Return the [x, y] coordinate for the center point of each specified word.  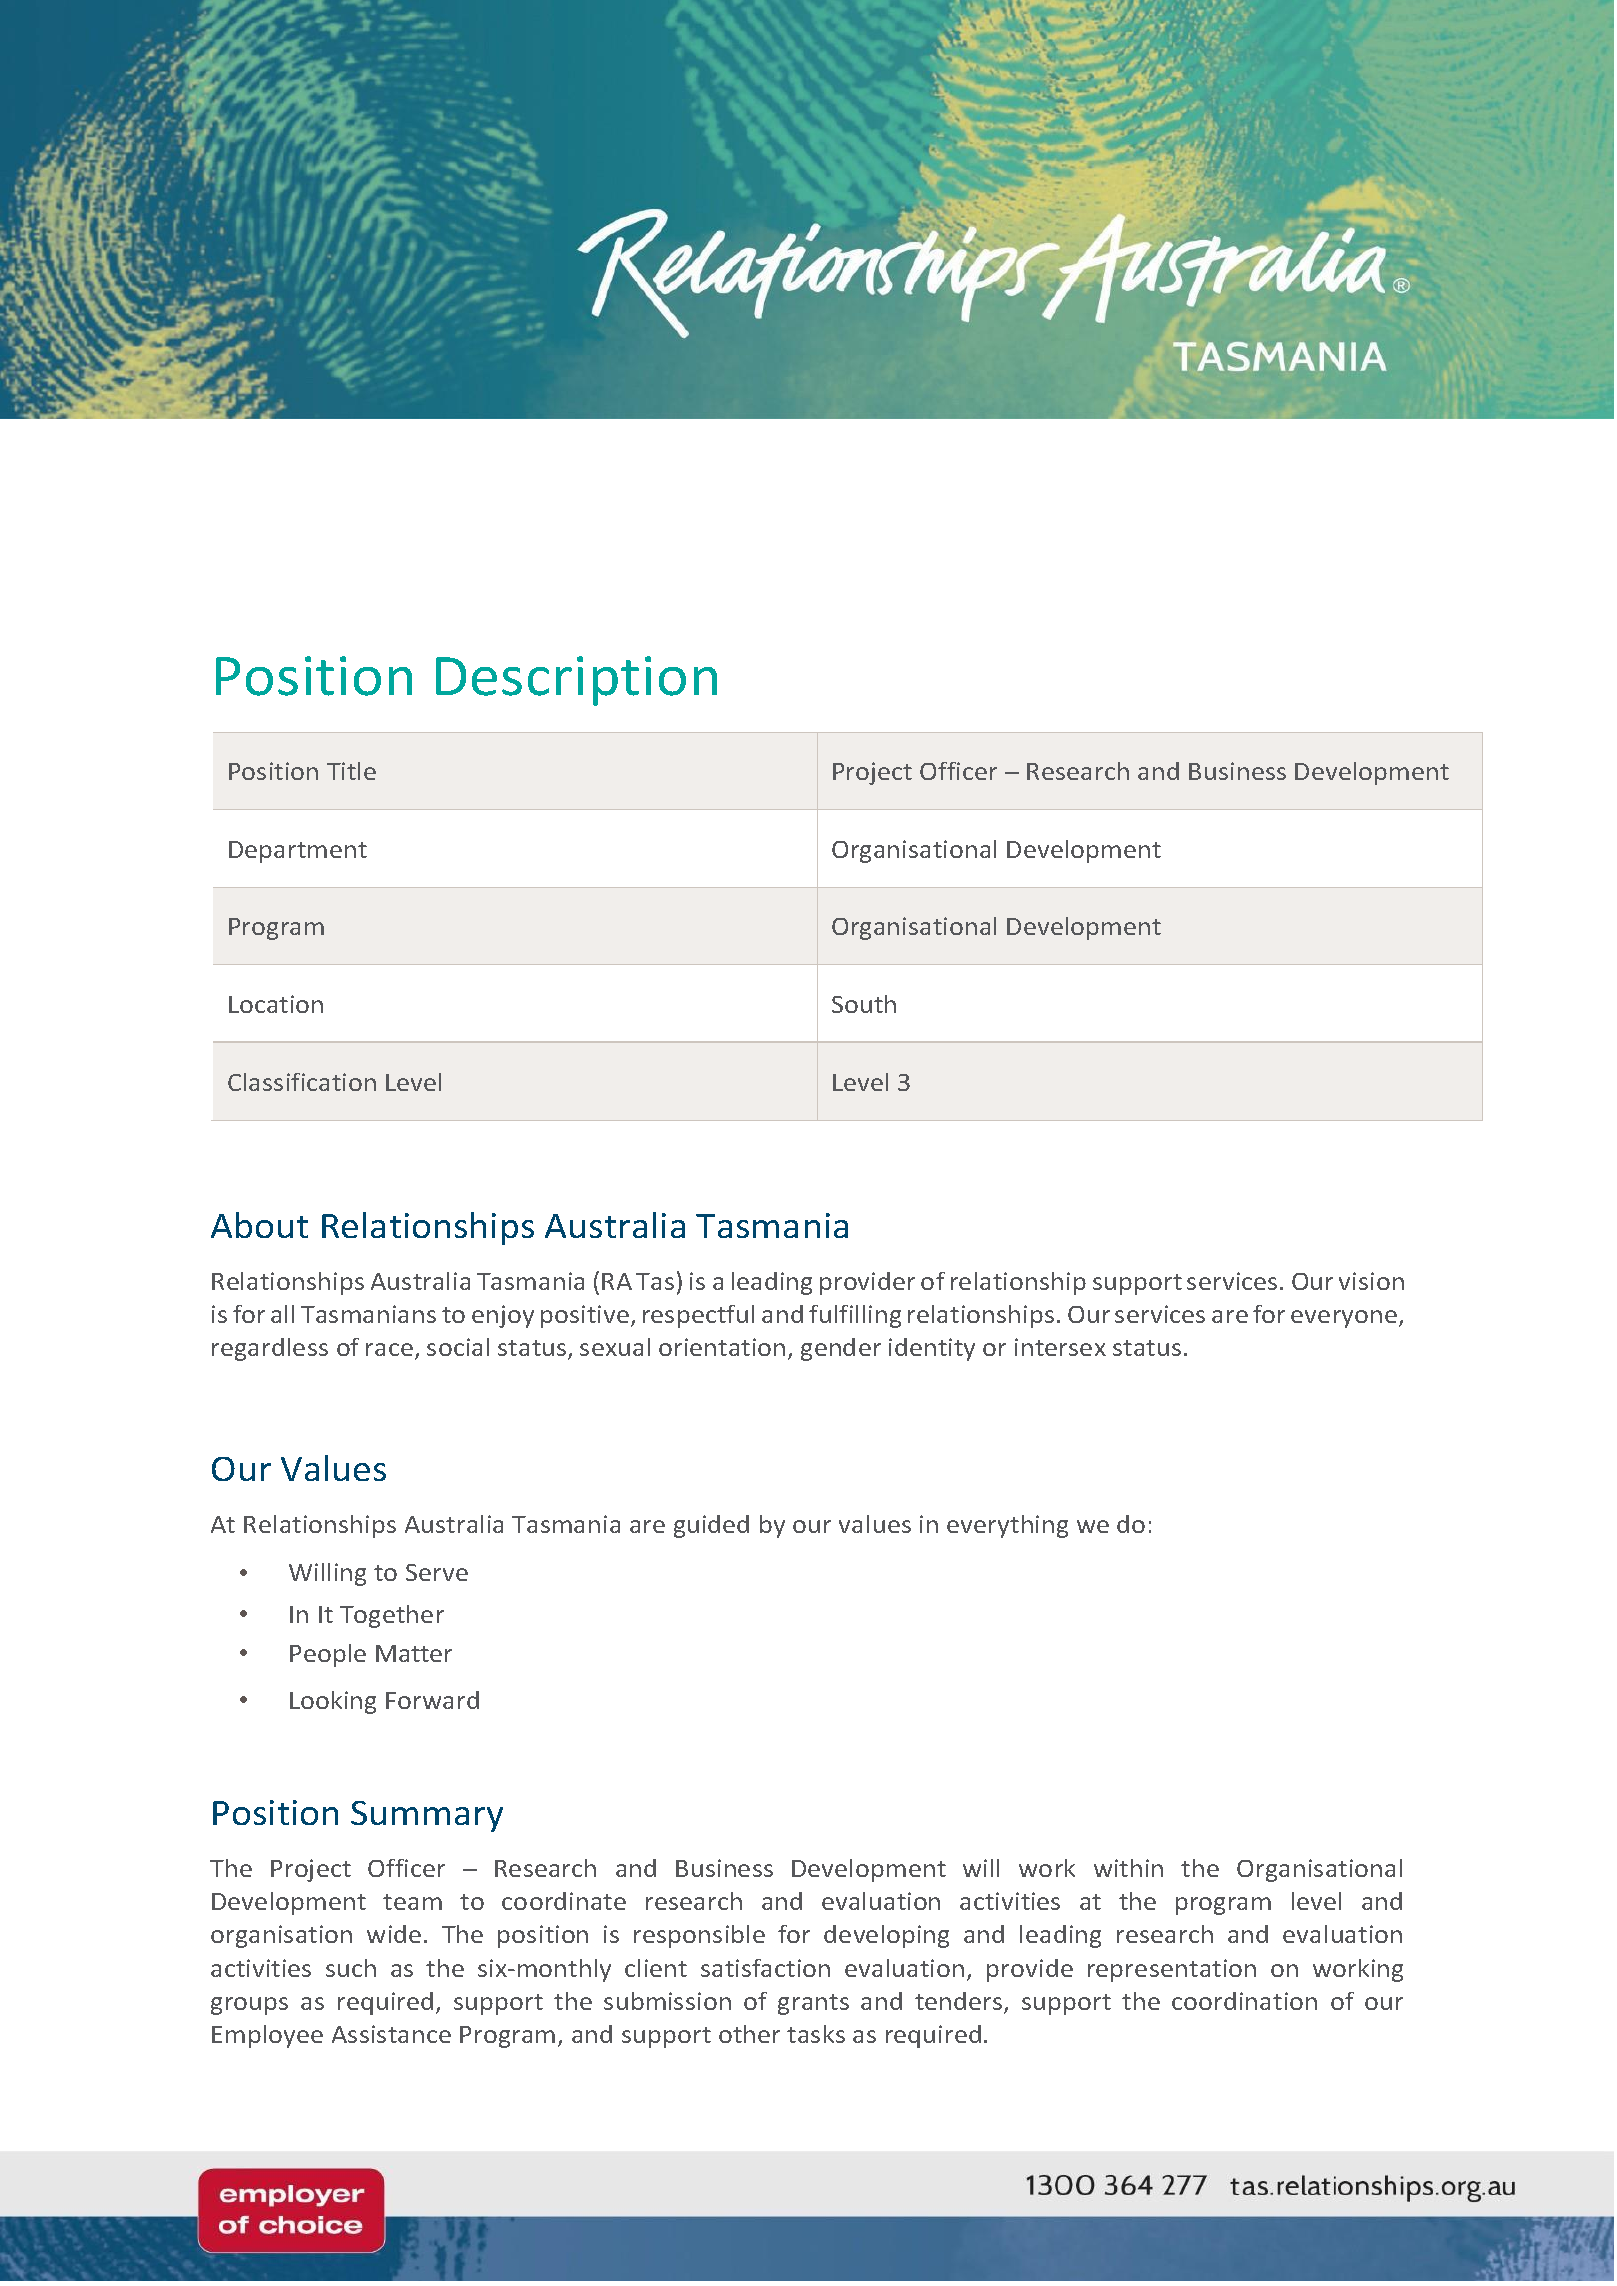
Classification [302, 1082]
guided [711, 1526]
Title [351, 771]
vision [1371, 1281]
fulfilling [855, 1316]
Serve [437, 1572]
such [351, 1968]
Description [576, 681]
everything [1007, 1526]
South [864, 1004]
